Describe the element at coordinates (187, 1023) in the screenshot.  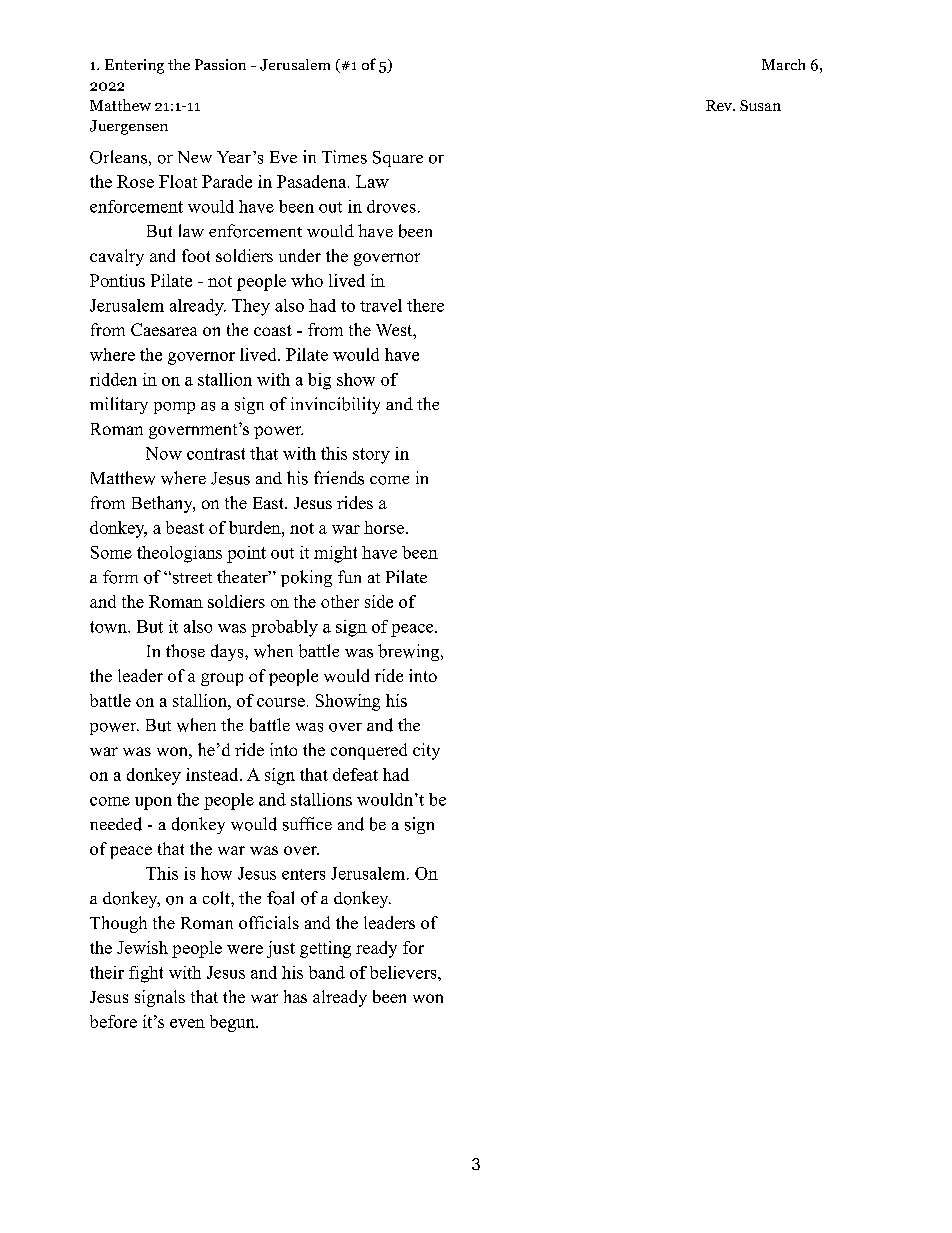
I see `even` at that location.
